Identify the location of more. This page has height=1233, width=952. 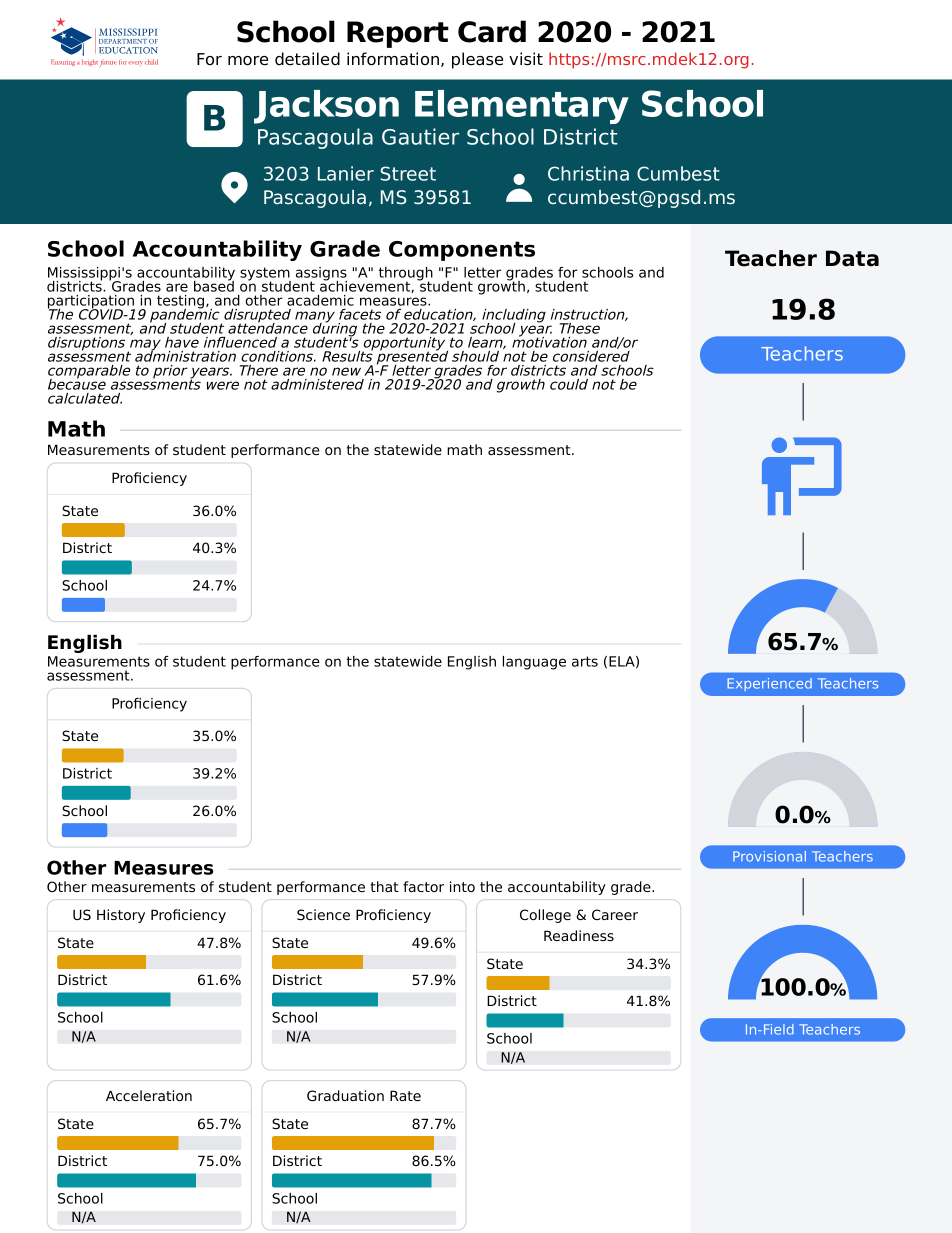
(248, 61).
